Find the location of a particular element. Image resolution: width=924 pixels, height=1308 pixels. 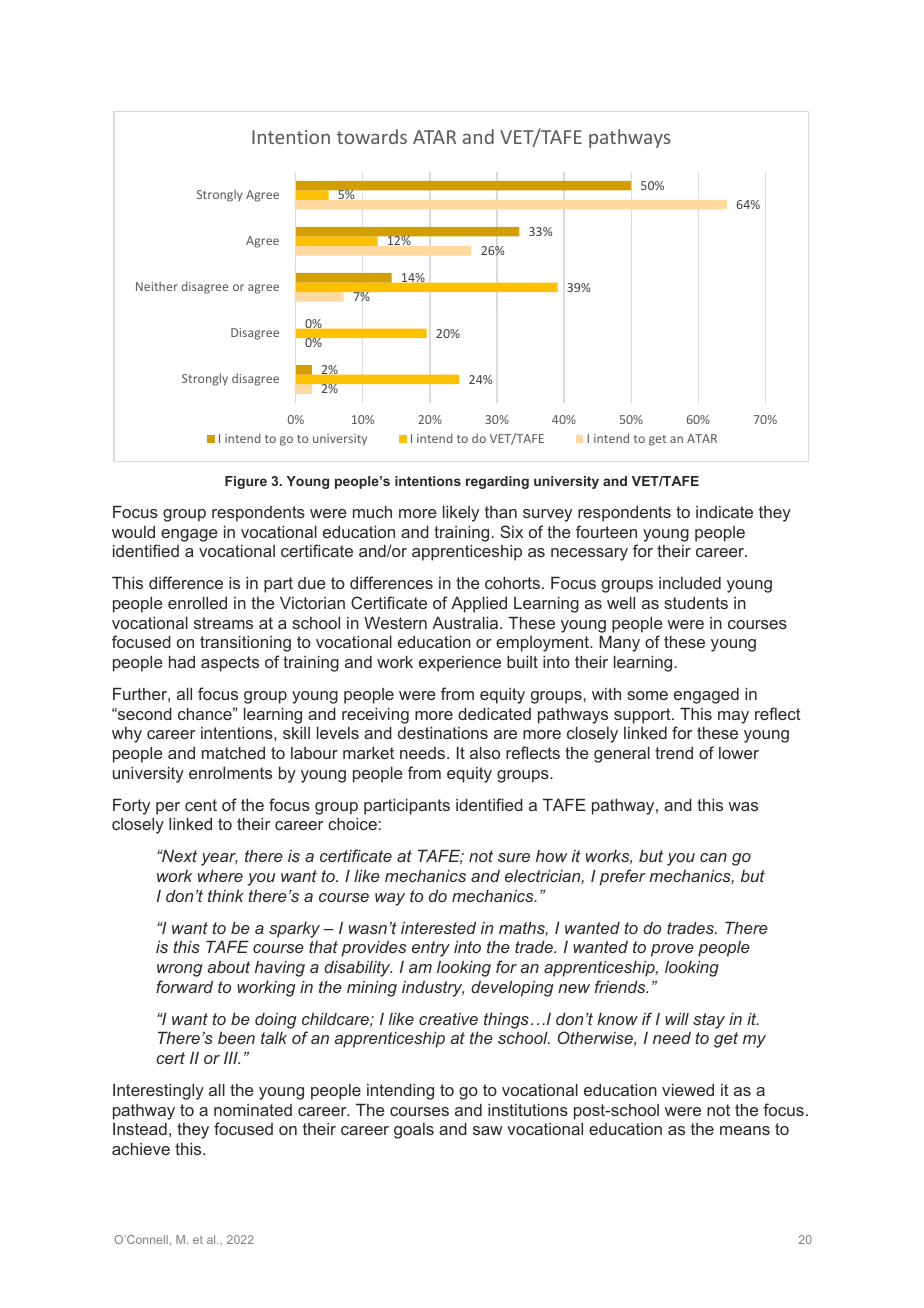

Neither is located at coordinates (157, 286).
